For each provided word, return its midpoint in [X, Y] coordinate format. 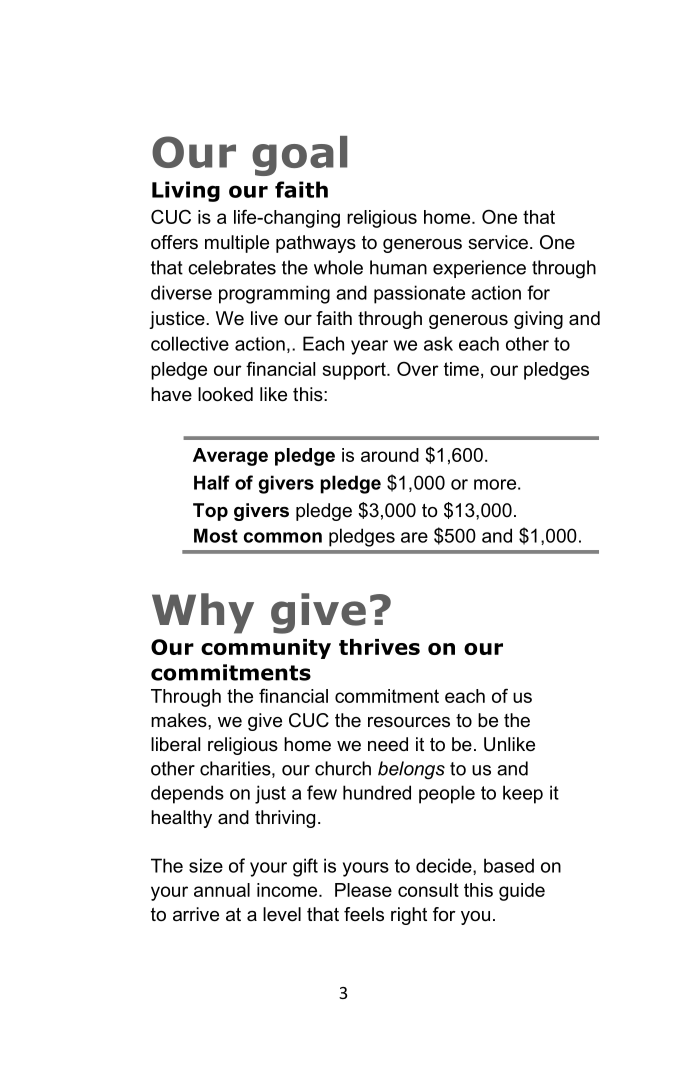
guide [522, 892]
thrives [379, 647]
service [498, 242]
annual [222, 890]
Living [186, 191]
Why [203, 613]
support [355, 371]
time [461, 369]
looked [225, 394]
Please [363, 890]
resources [409, 722]
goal [299, 156]
